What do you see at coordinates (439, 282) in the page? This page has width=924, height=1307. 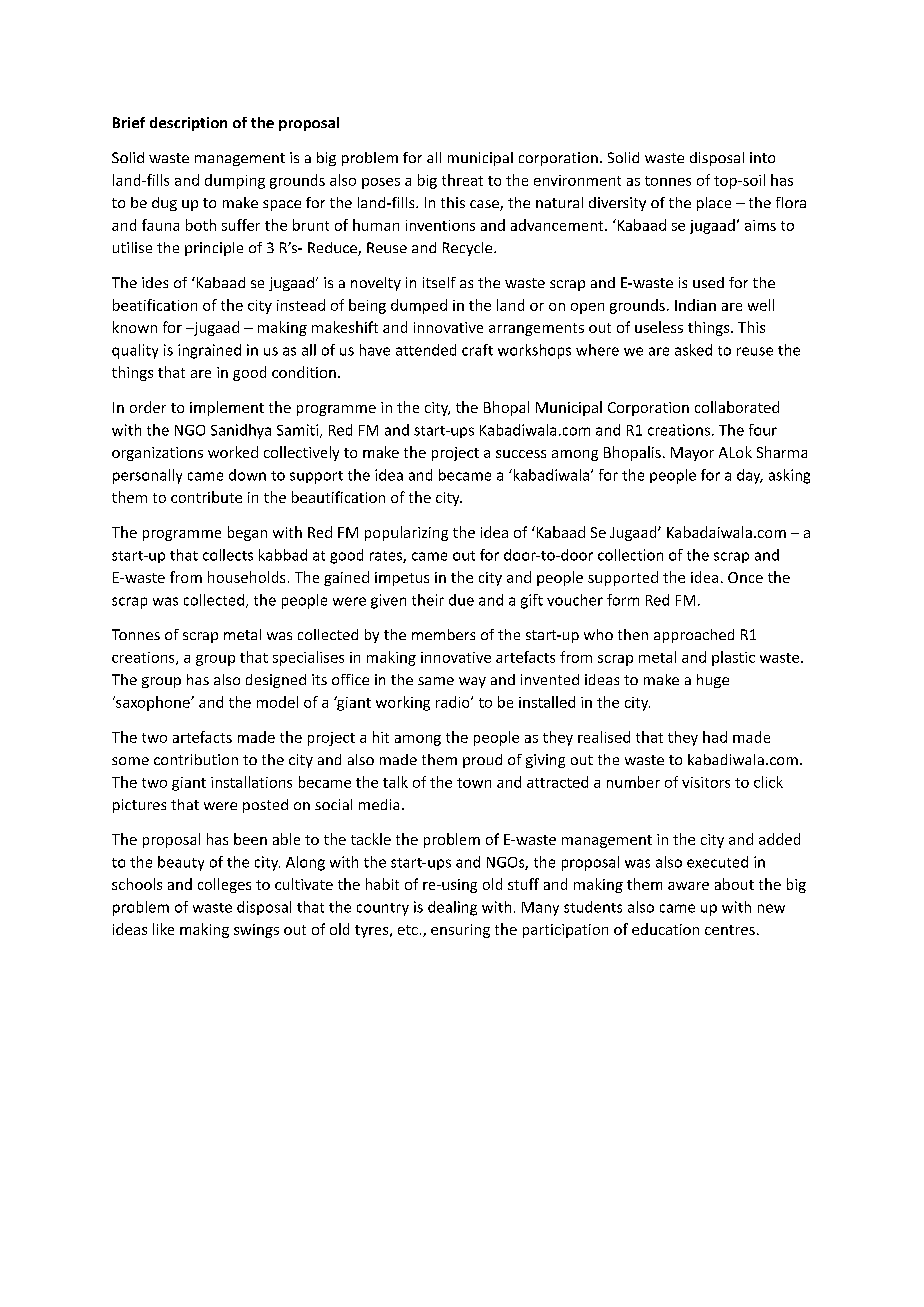 I see `itself` at bounding box center [439, 282].
